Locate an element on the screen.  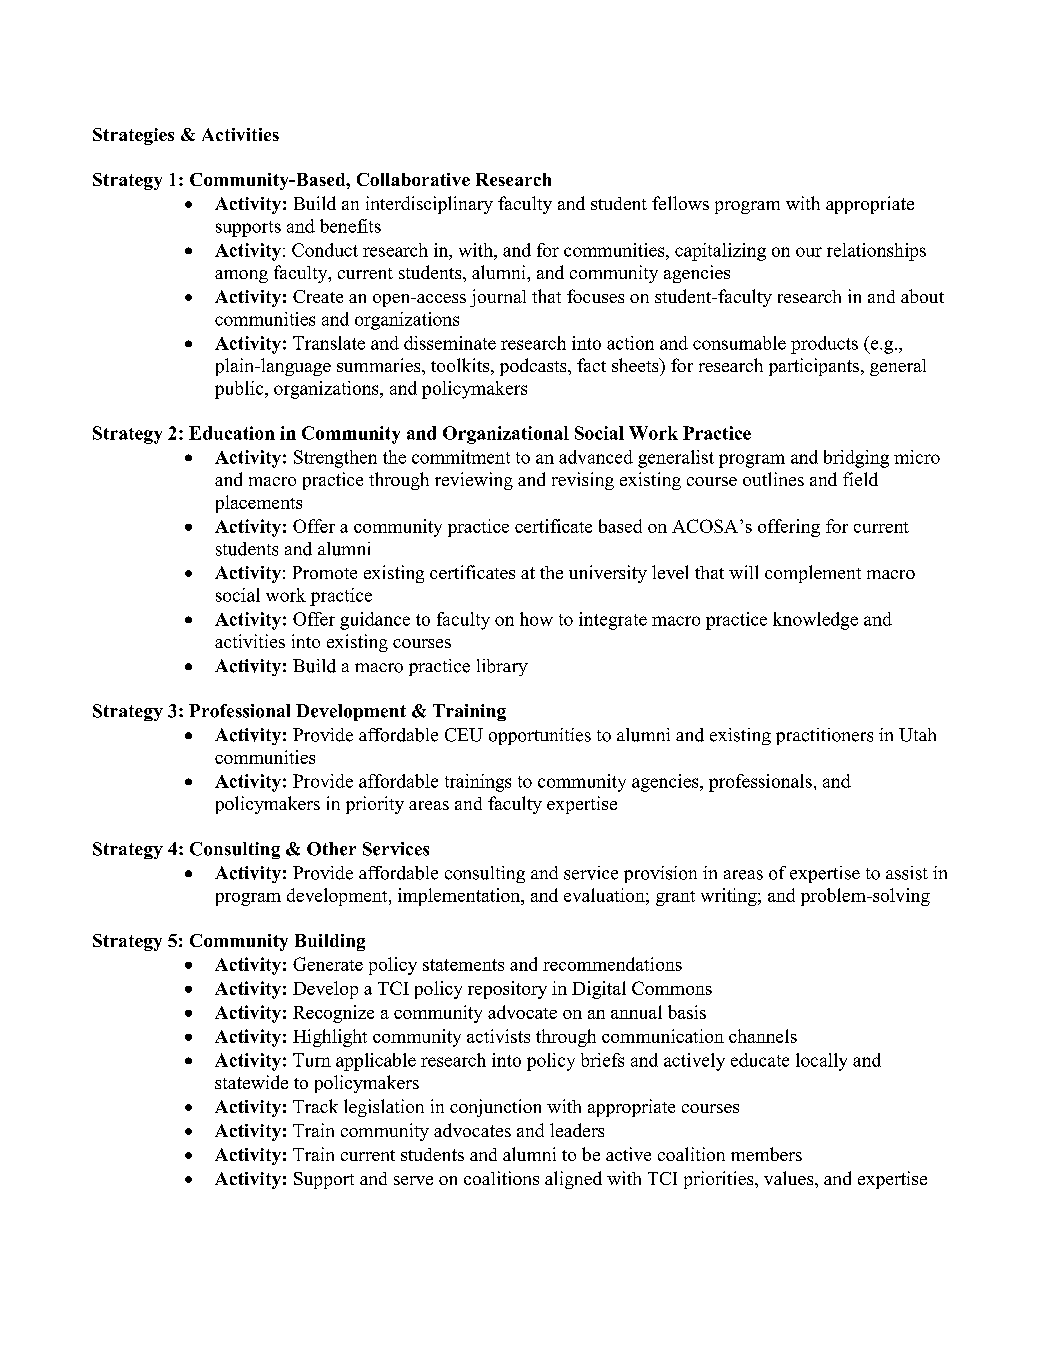
knowledge is located at coordinates (815, 621).
